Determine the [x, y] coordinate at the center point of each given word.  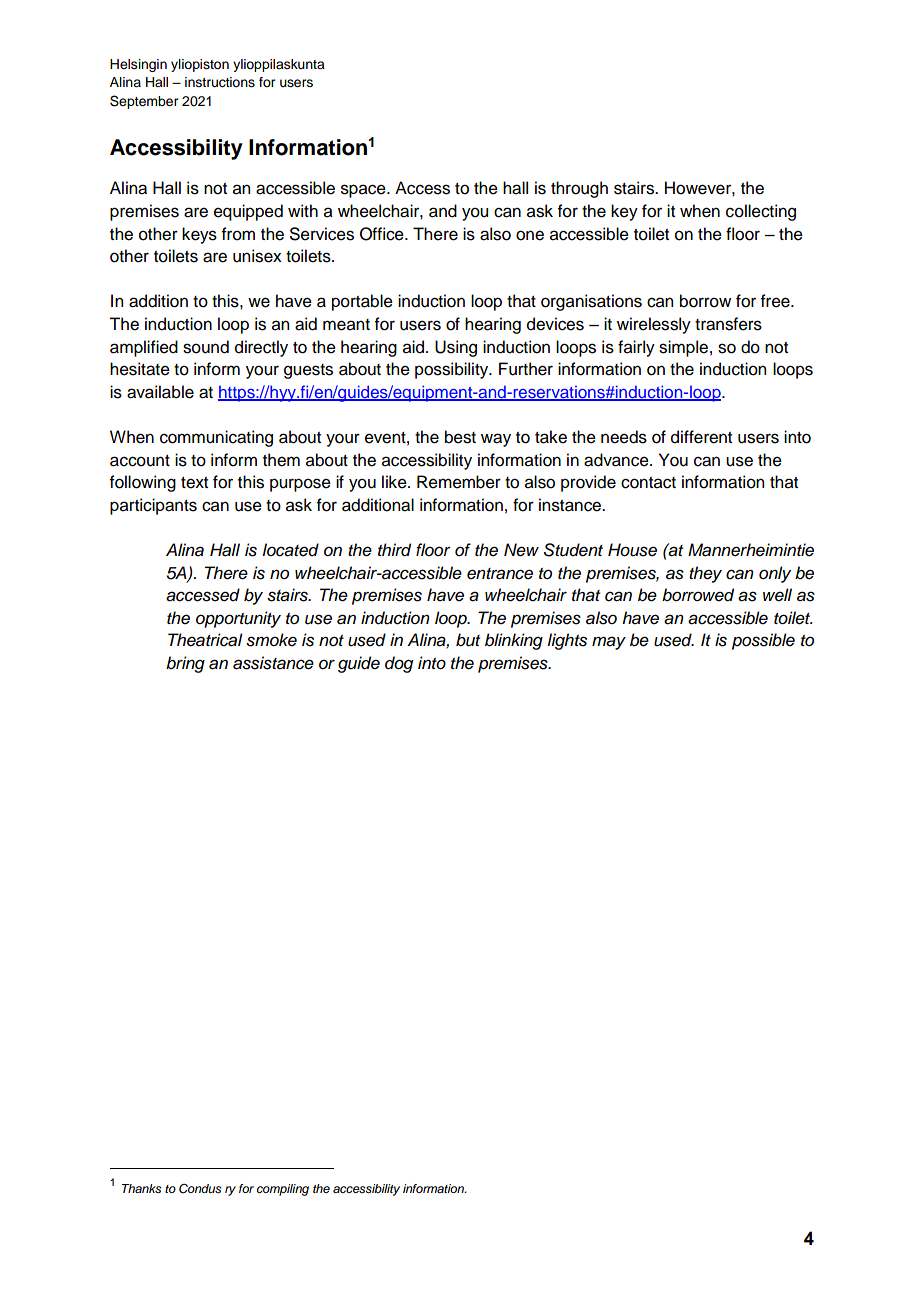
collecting [761, 212]
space [364, 191]
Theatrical [205, 640]
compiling [283, 1190]
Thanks [141, 1188]
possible [763, 641]
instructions [220, 82]
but [468, 640]
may [609, 643]
